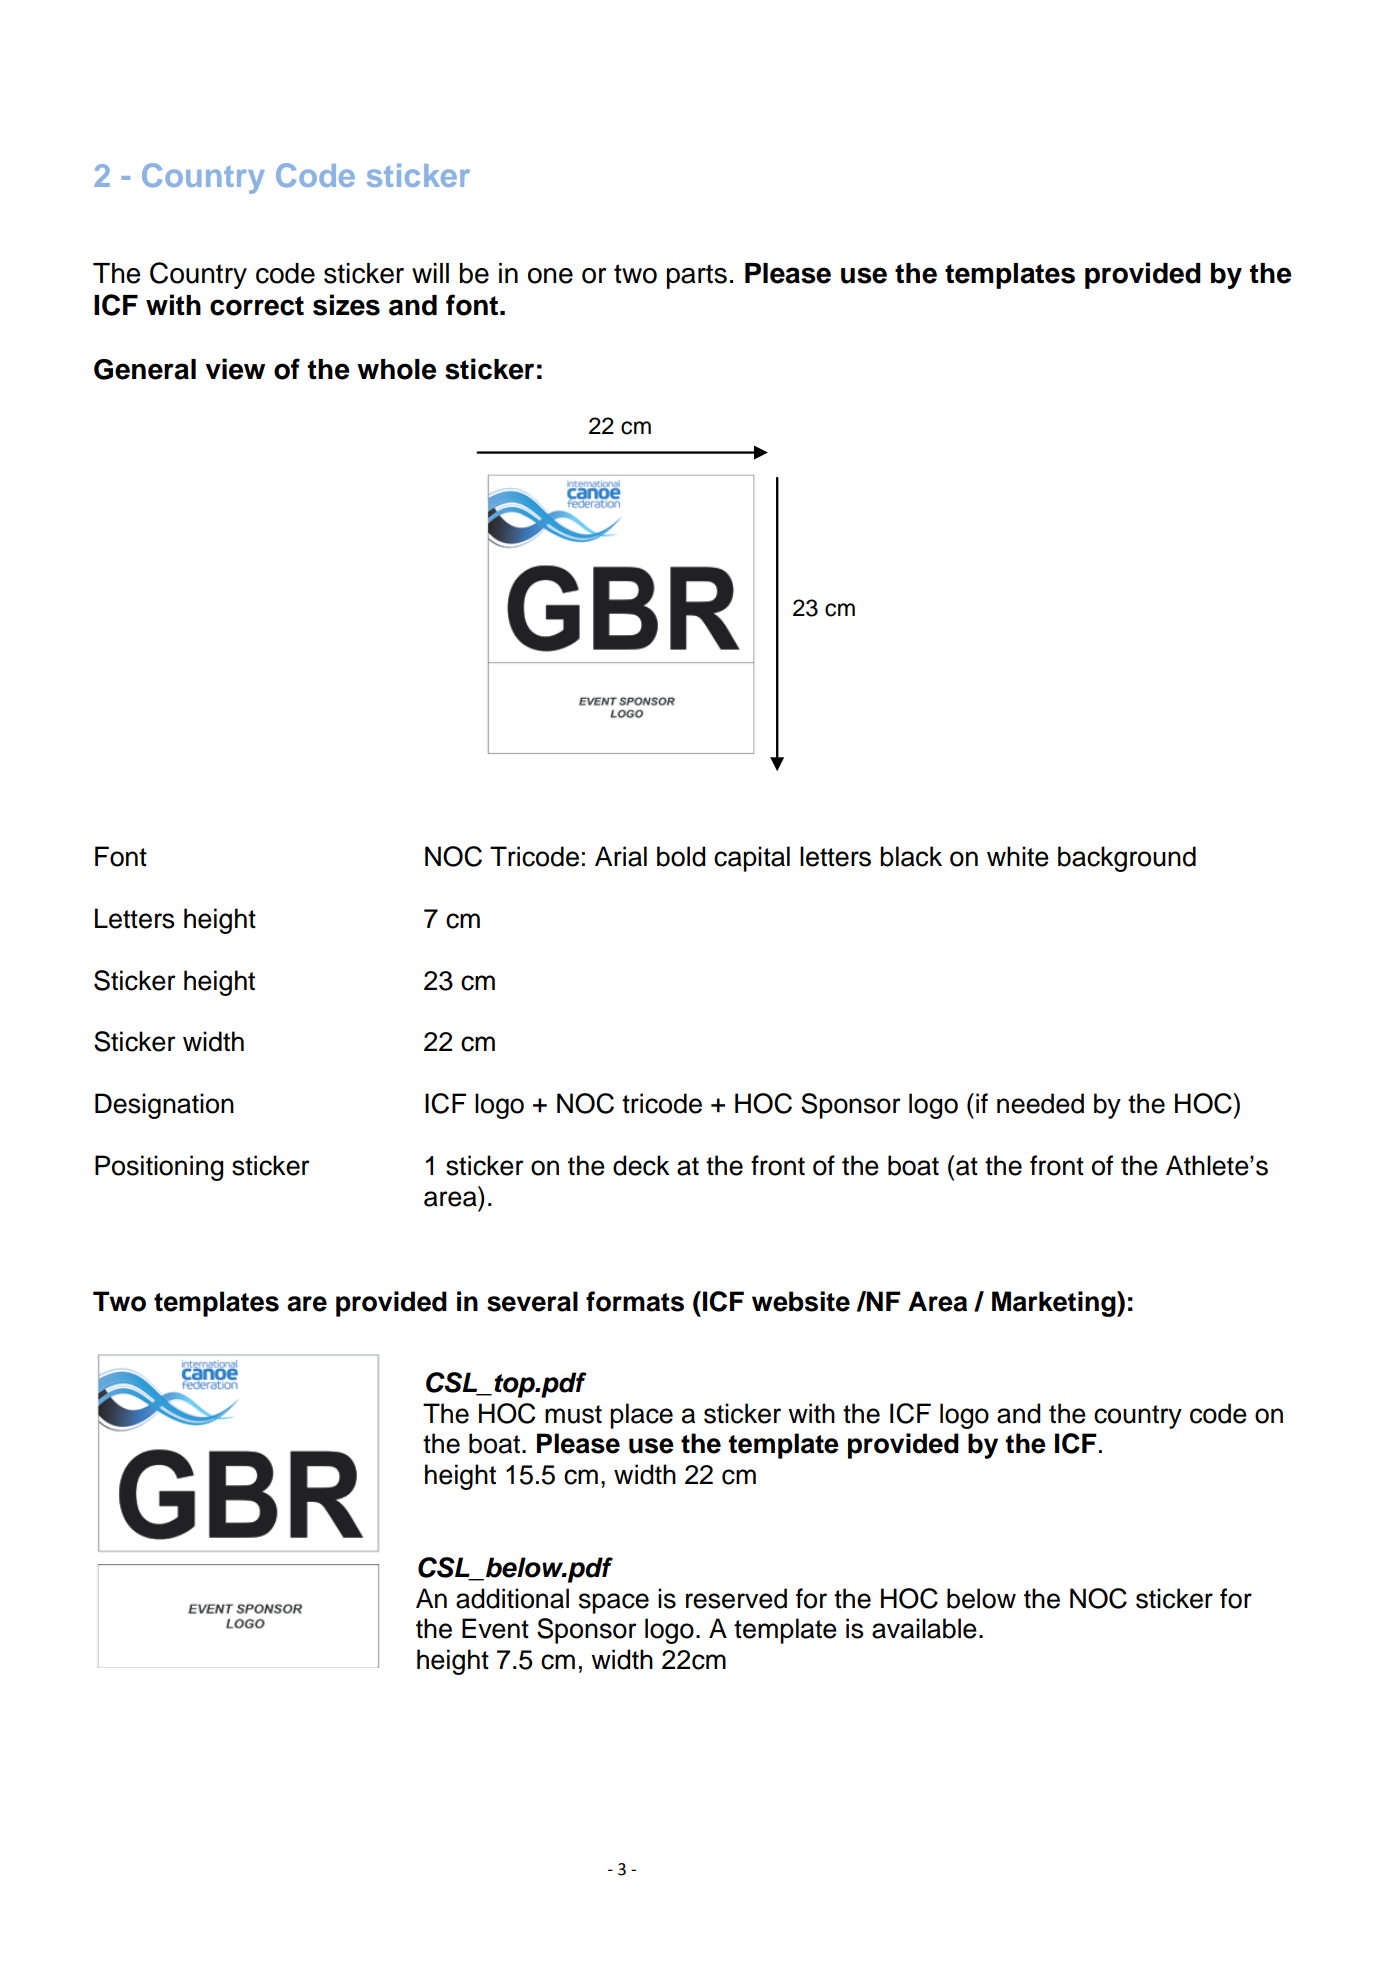  Describe the element at coordinates (257, 306) in the screenshot. I see `correct` at that location.
